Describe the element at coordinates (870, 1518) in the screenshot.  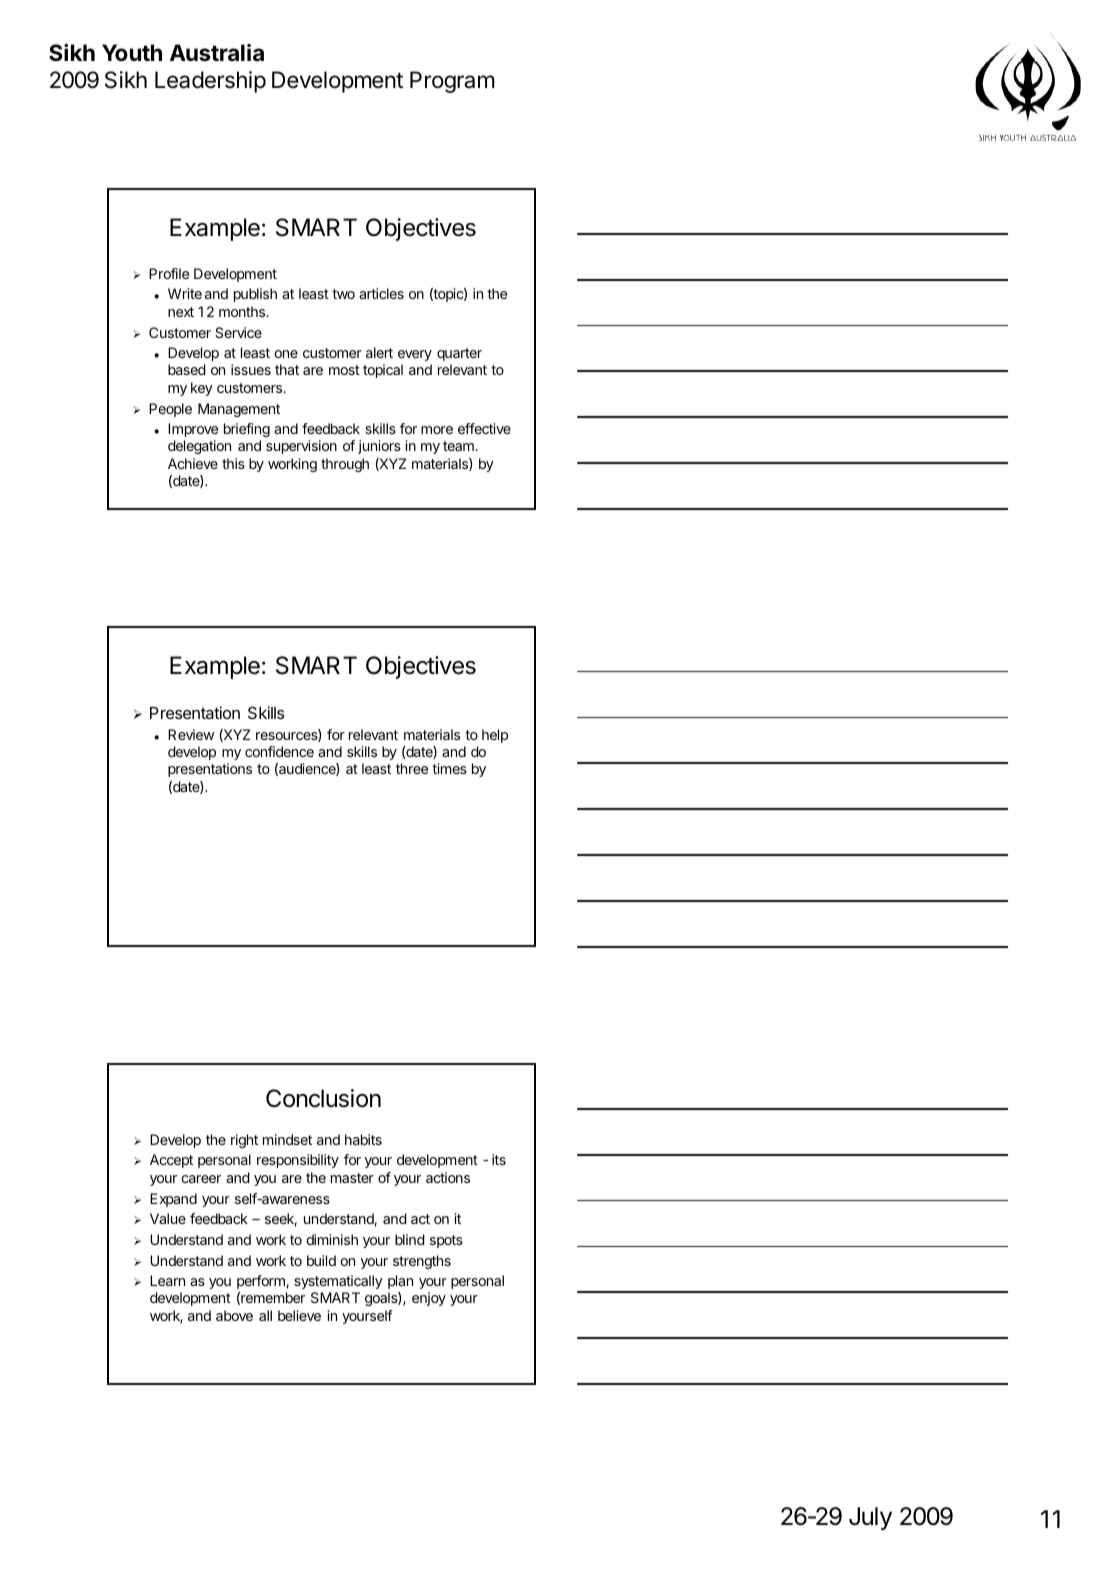
I see `July` at that location.
